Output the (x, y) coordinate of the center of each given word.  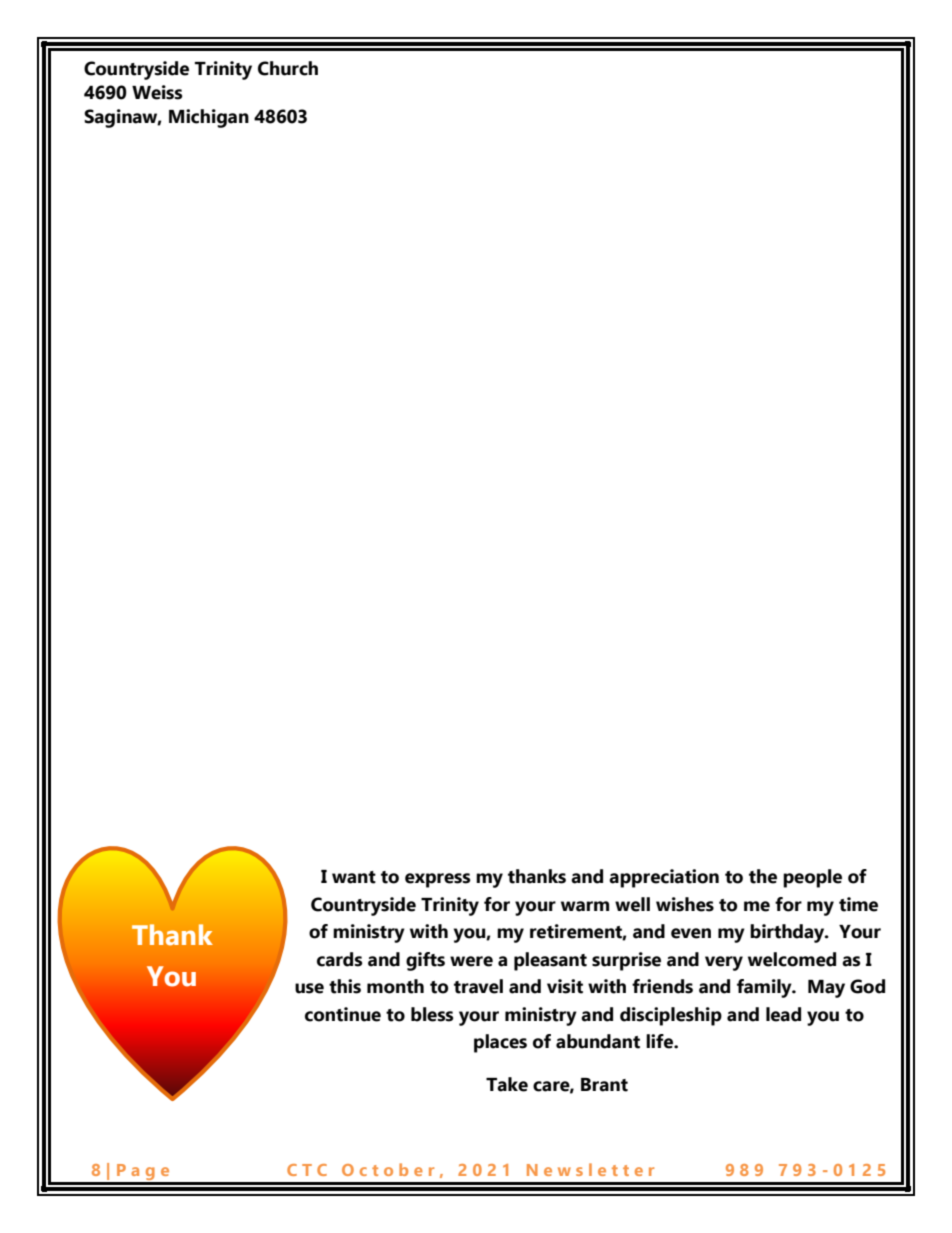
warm (585, 906)
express (438, 880)
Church (288, 68)
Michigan (209, 118)
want (354, 877)
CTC (307, 1170)
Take (507, 1084)
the (763, 876)
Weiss (157, 92)
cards (340, 959)
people (812, 878)
